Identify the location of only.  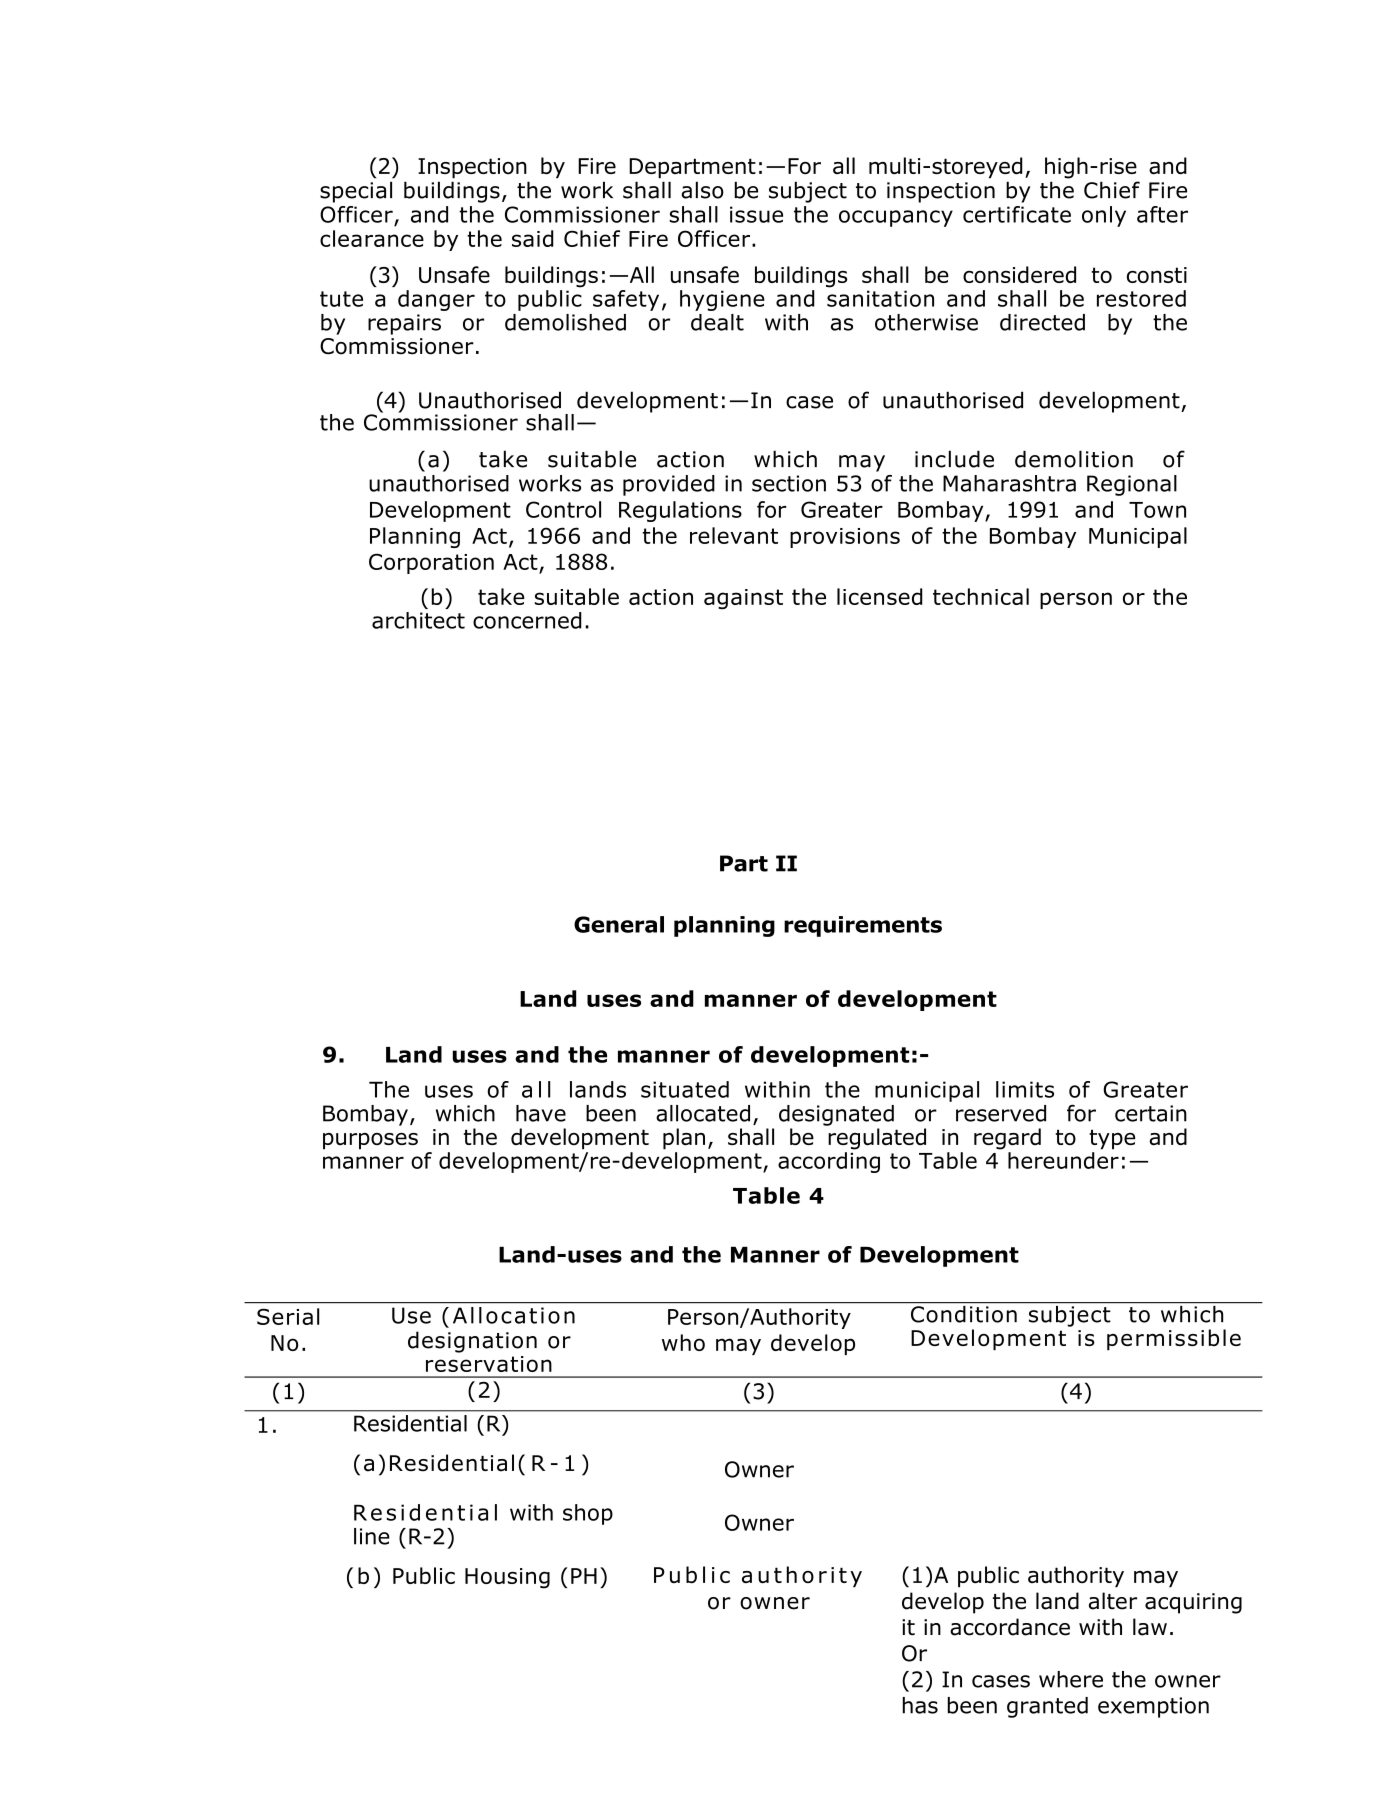
(1104, 216).
